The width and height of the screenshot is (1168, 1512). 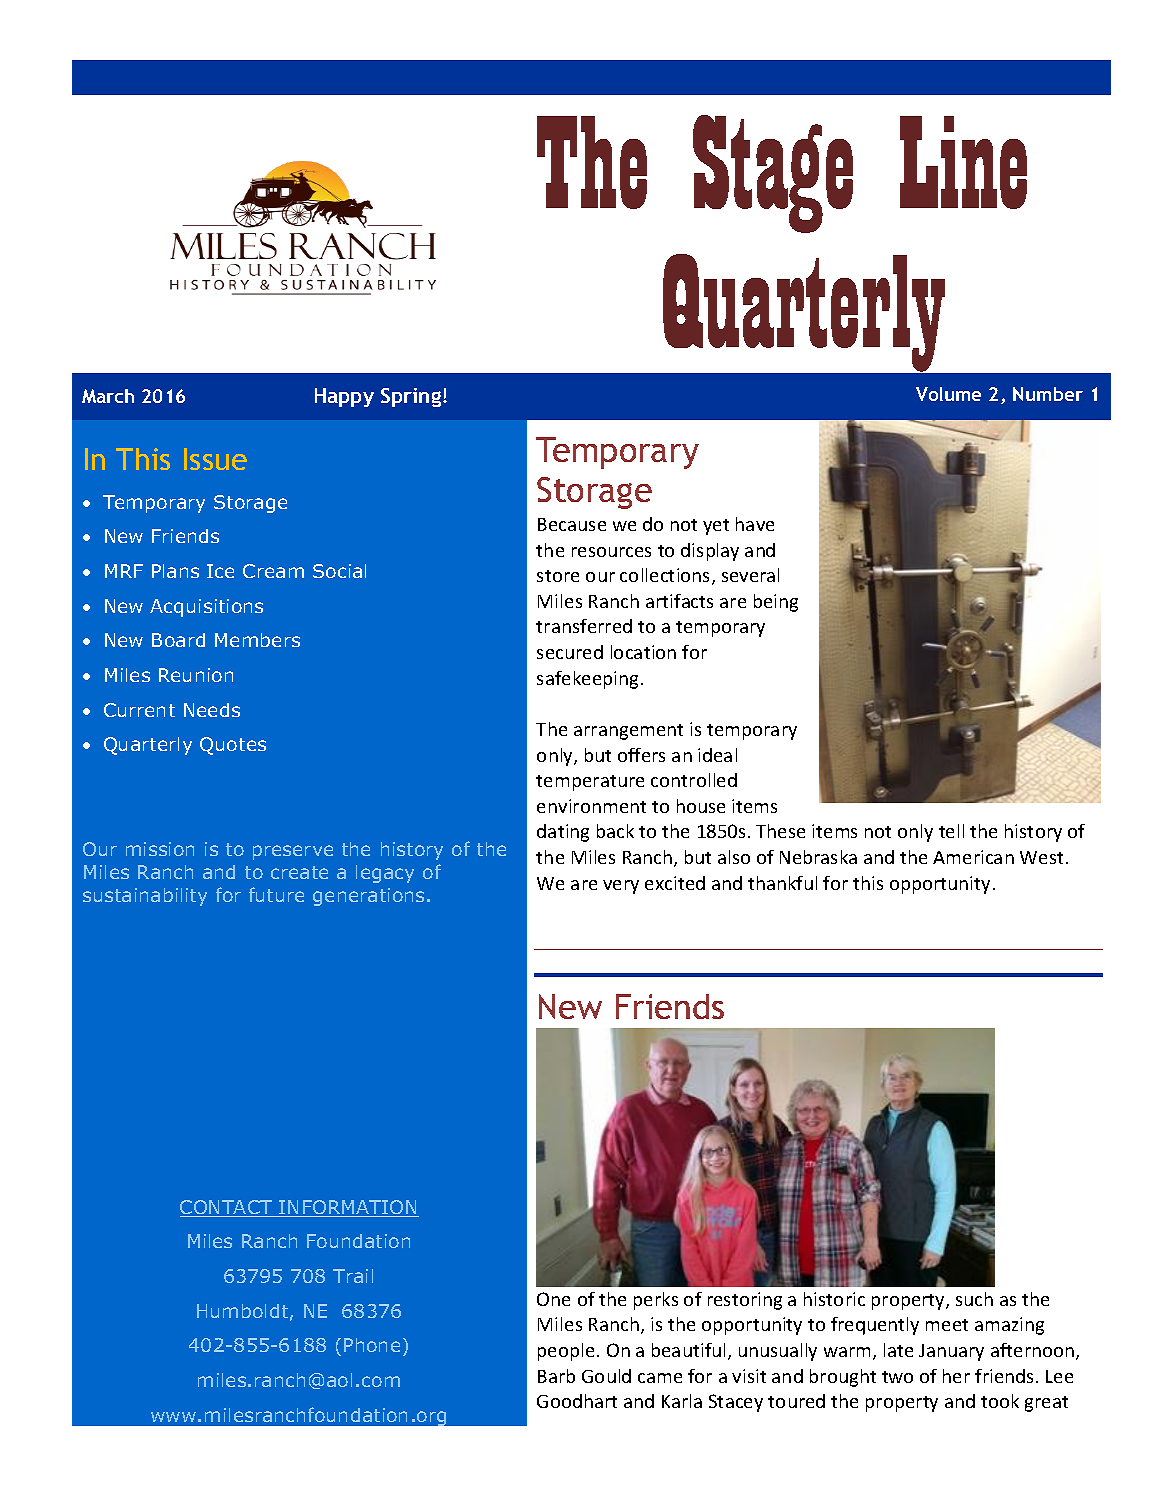 I want to click on Line, so click(x=963, y=162).
